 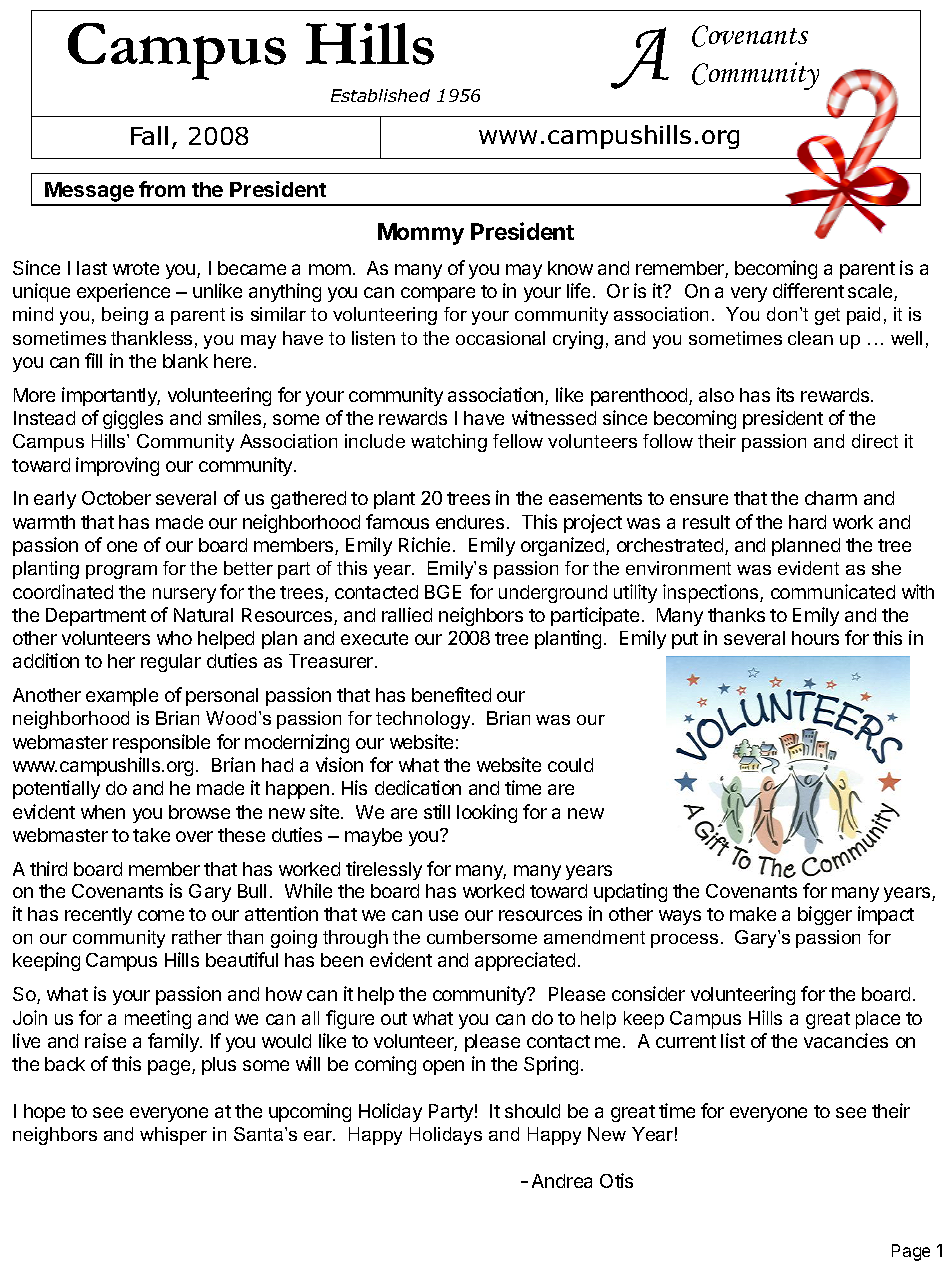 I want to click on different, so click(x=808, y=290).
